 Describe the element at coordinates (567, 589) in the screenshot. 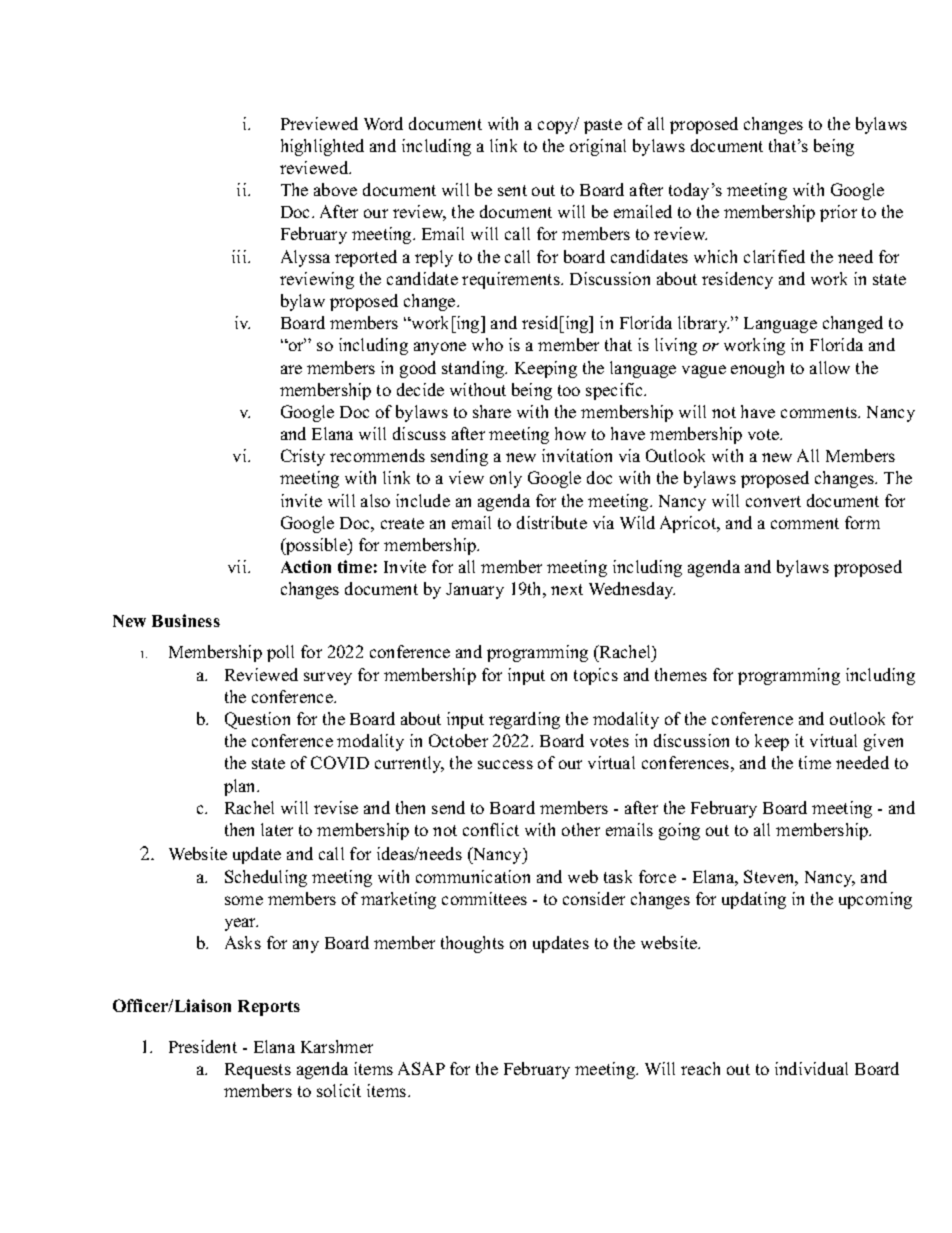

I see `next` at that location.
